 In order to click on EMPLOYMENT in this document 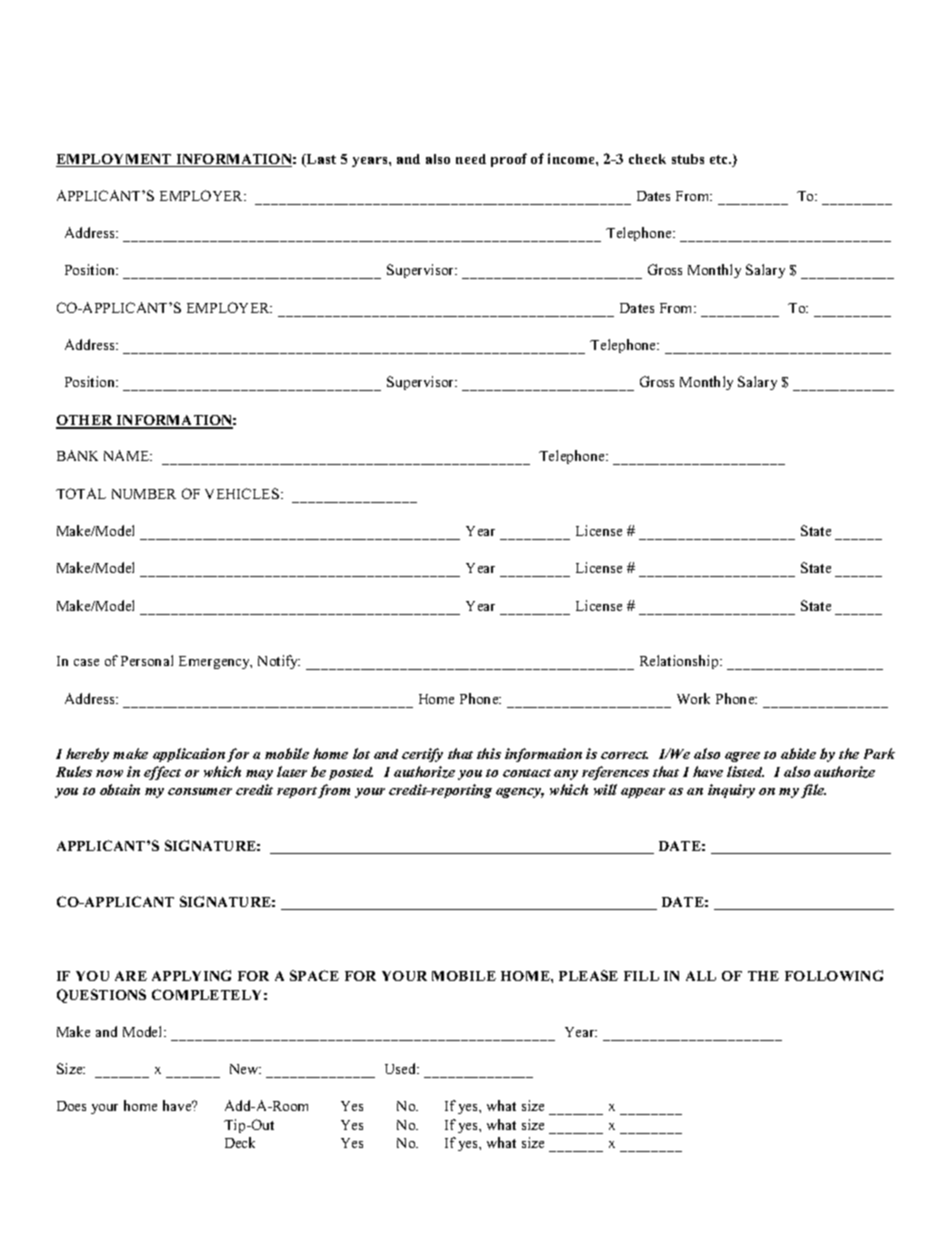, I will do `click(115, 160)`.
